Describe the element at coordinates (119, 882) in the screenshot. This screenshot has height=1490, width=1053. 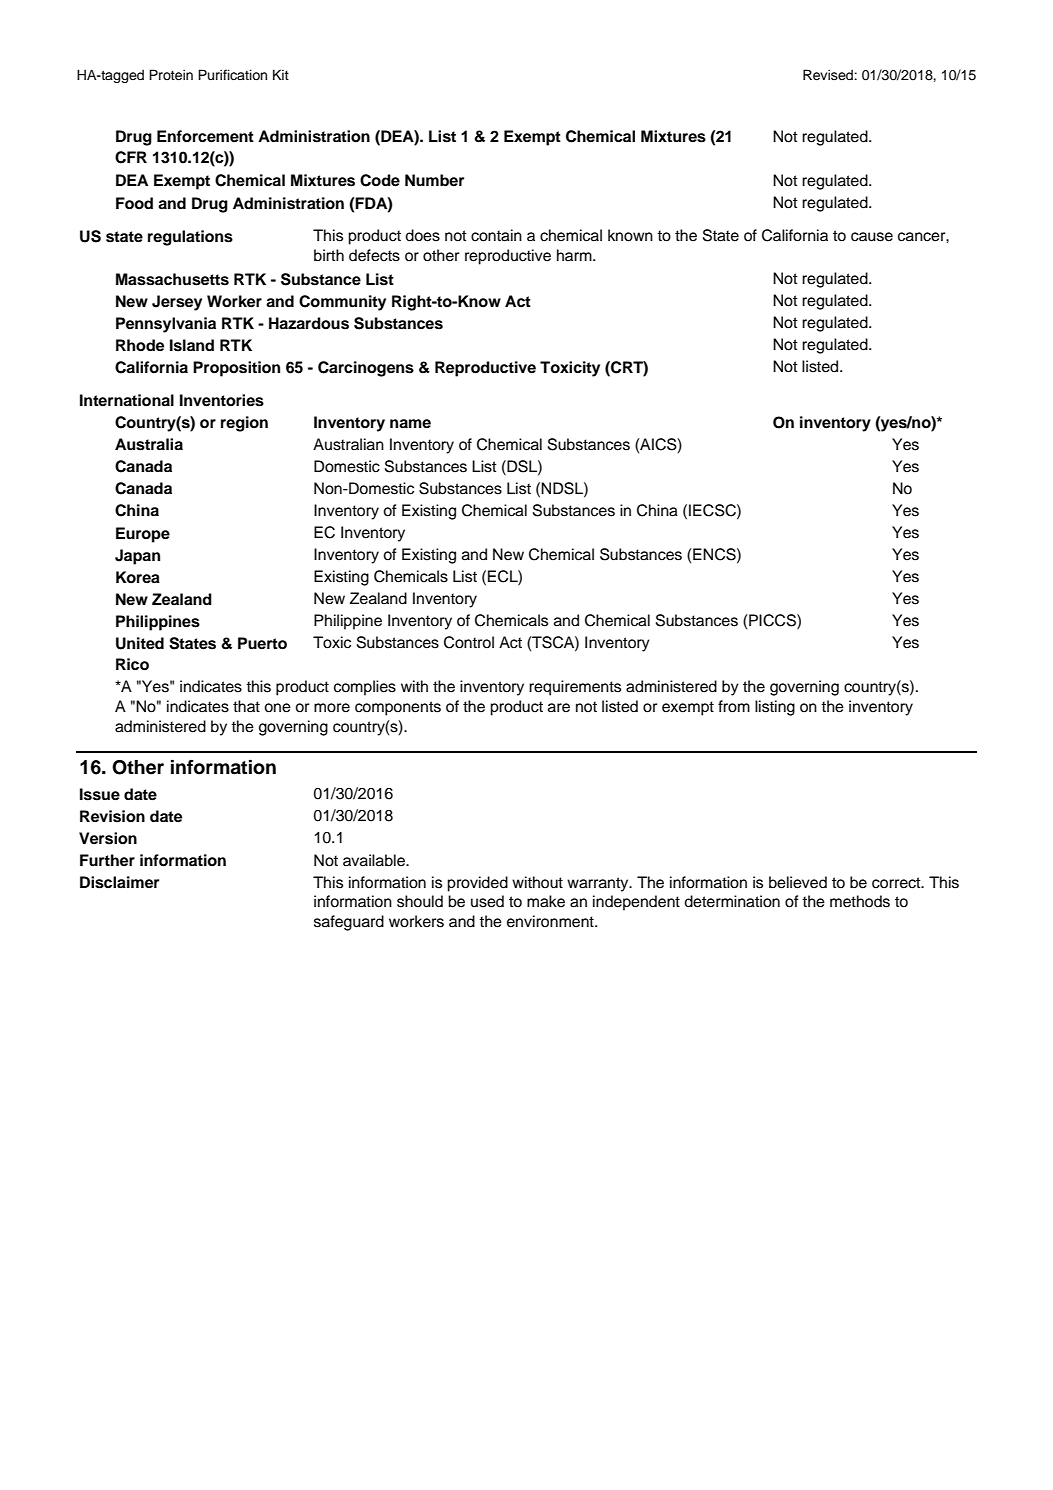
I see `Disclaimer` at that location.
